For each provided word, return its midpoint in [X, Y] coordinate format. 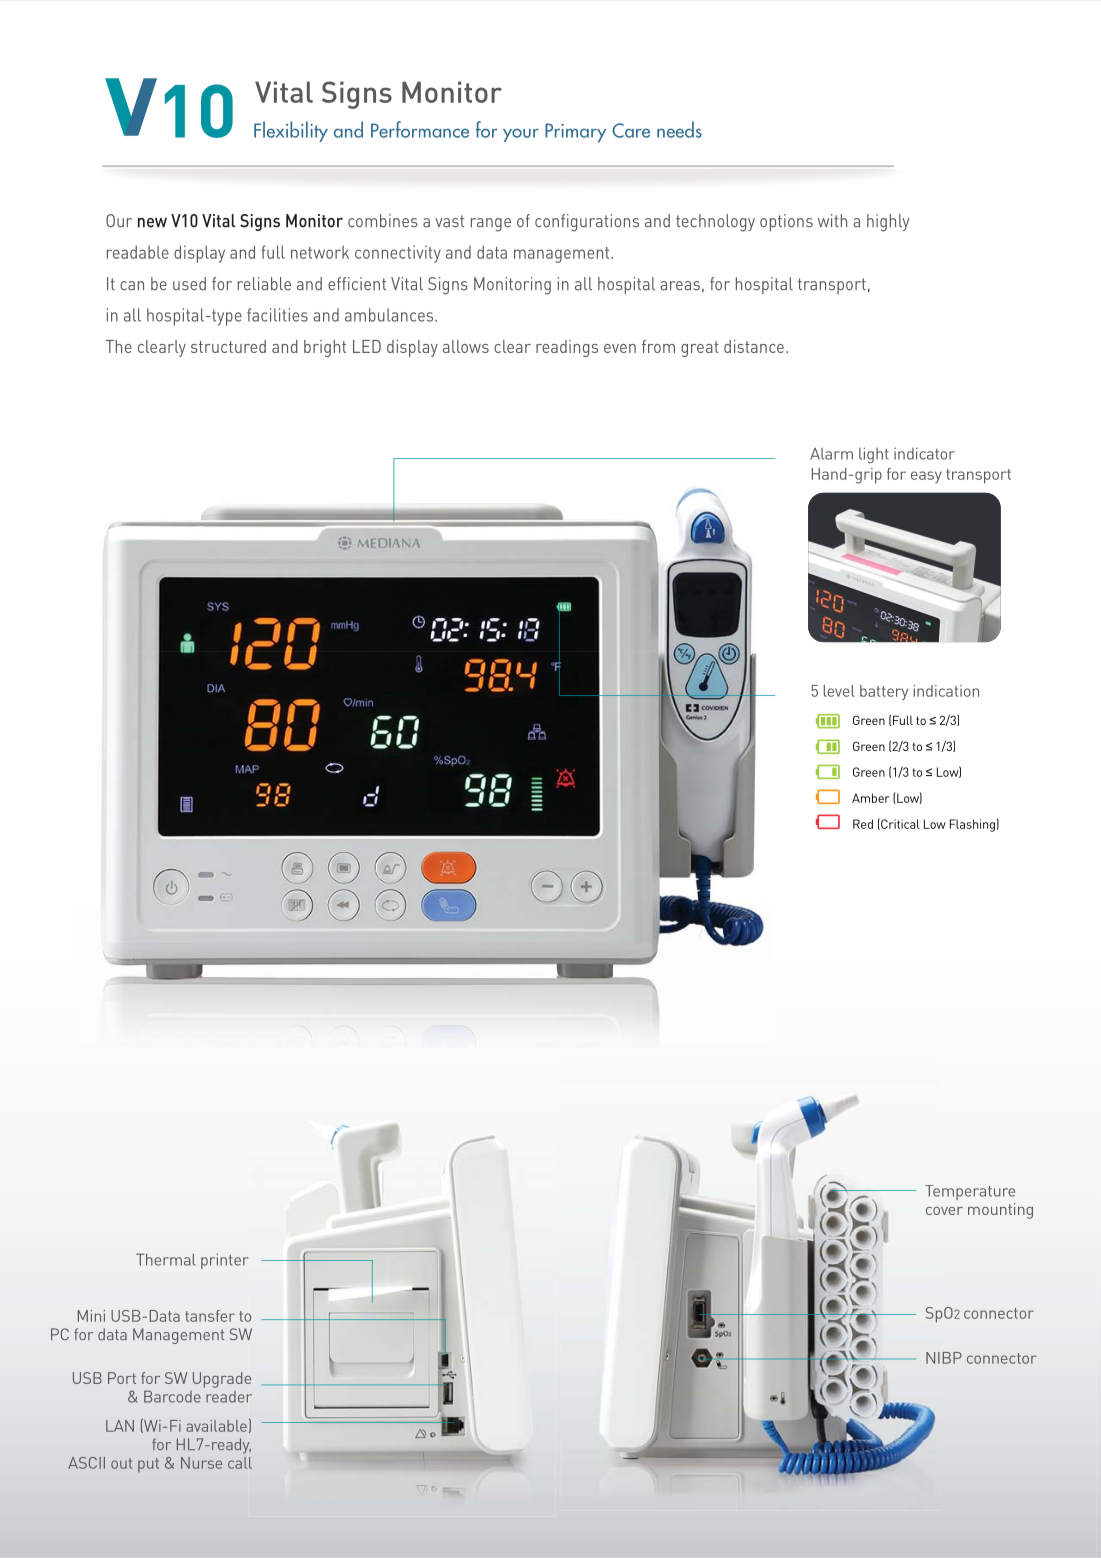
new [152, 223]
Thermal [166, 1259]
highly [888, 223]
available [216, 1426]
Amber [871, 798]
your [521, 135]
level [839, 691]
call [240, 1463]
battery [884, 692]
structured [228, 346]
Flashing [973, 825]
